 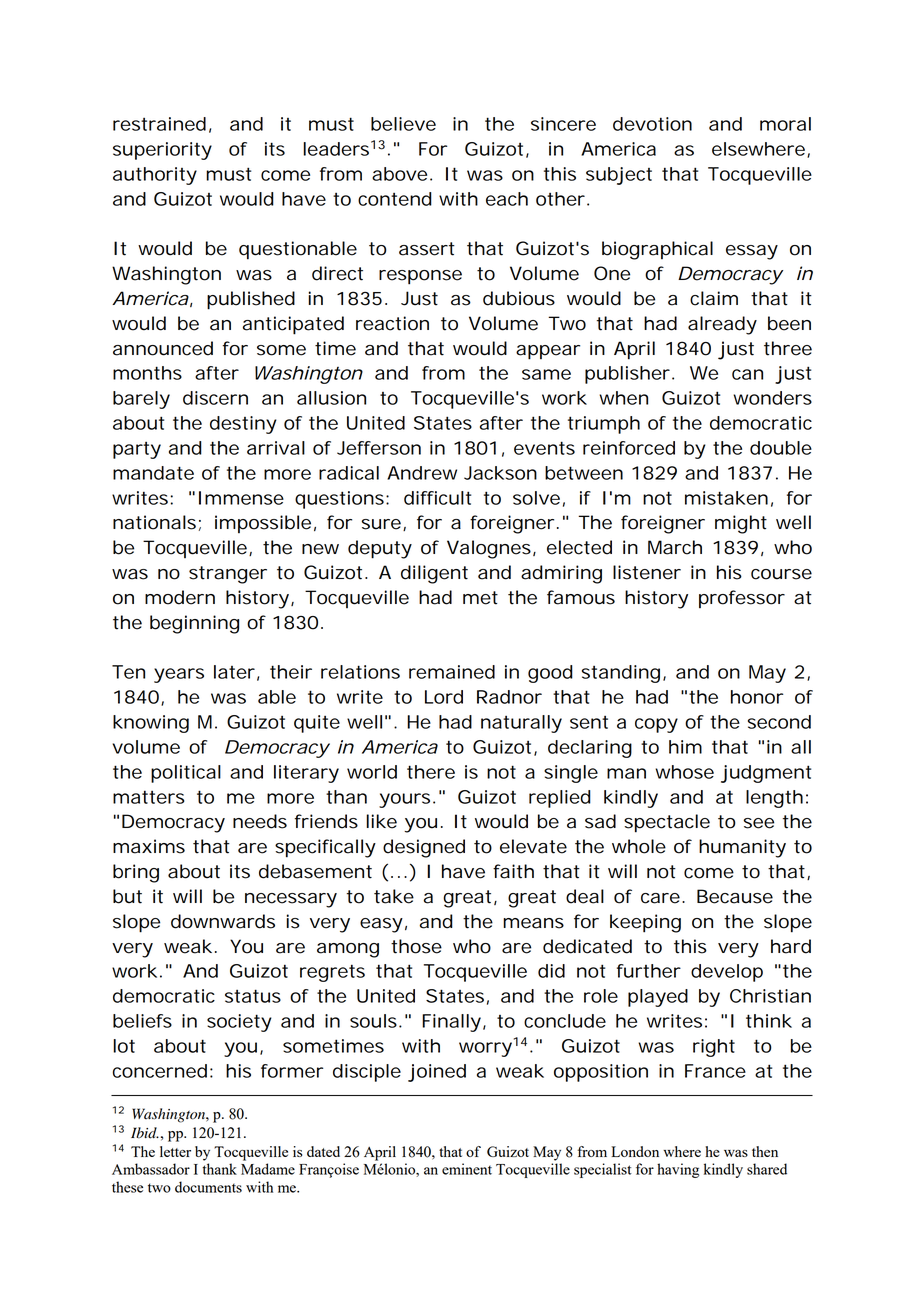 I want to click on designed, so click(x=424, y=848).
